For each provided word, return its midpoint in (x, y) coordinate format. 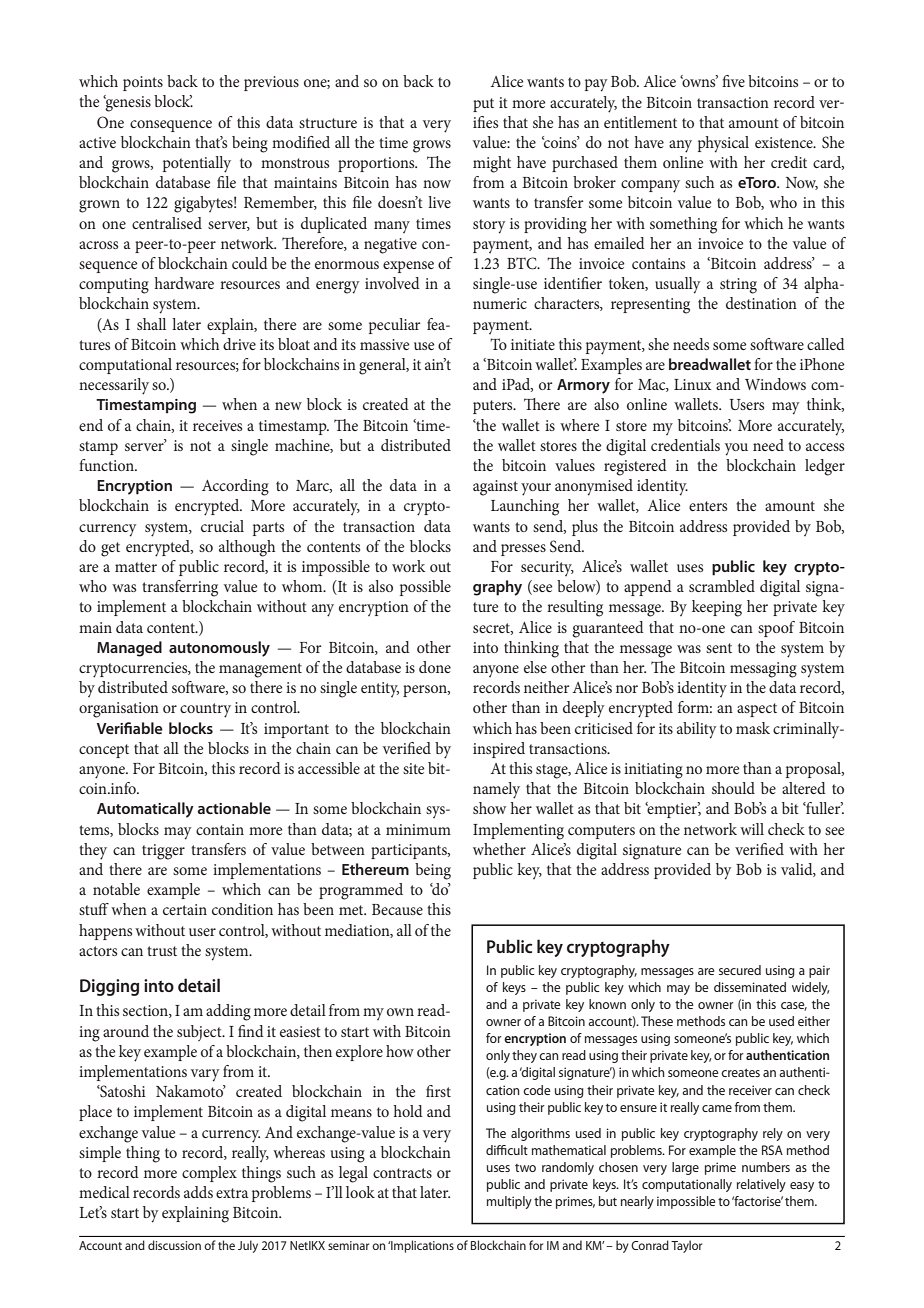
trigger (163, 852)
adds (198, 1192)
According (235, 487)
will (752, 829)
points (143, 83)
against (495, 488)
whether (499, 849)
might (492, 164)
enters (708, 506)
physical (723, 144)
